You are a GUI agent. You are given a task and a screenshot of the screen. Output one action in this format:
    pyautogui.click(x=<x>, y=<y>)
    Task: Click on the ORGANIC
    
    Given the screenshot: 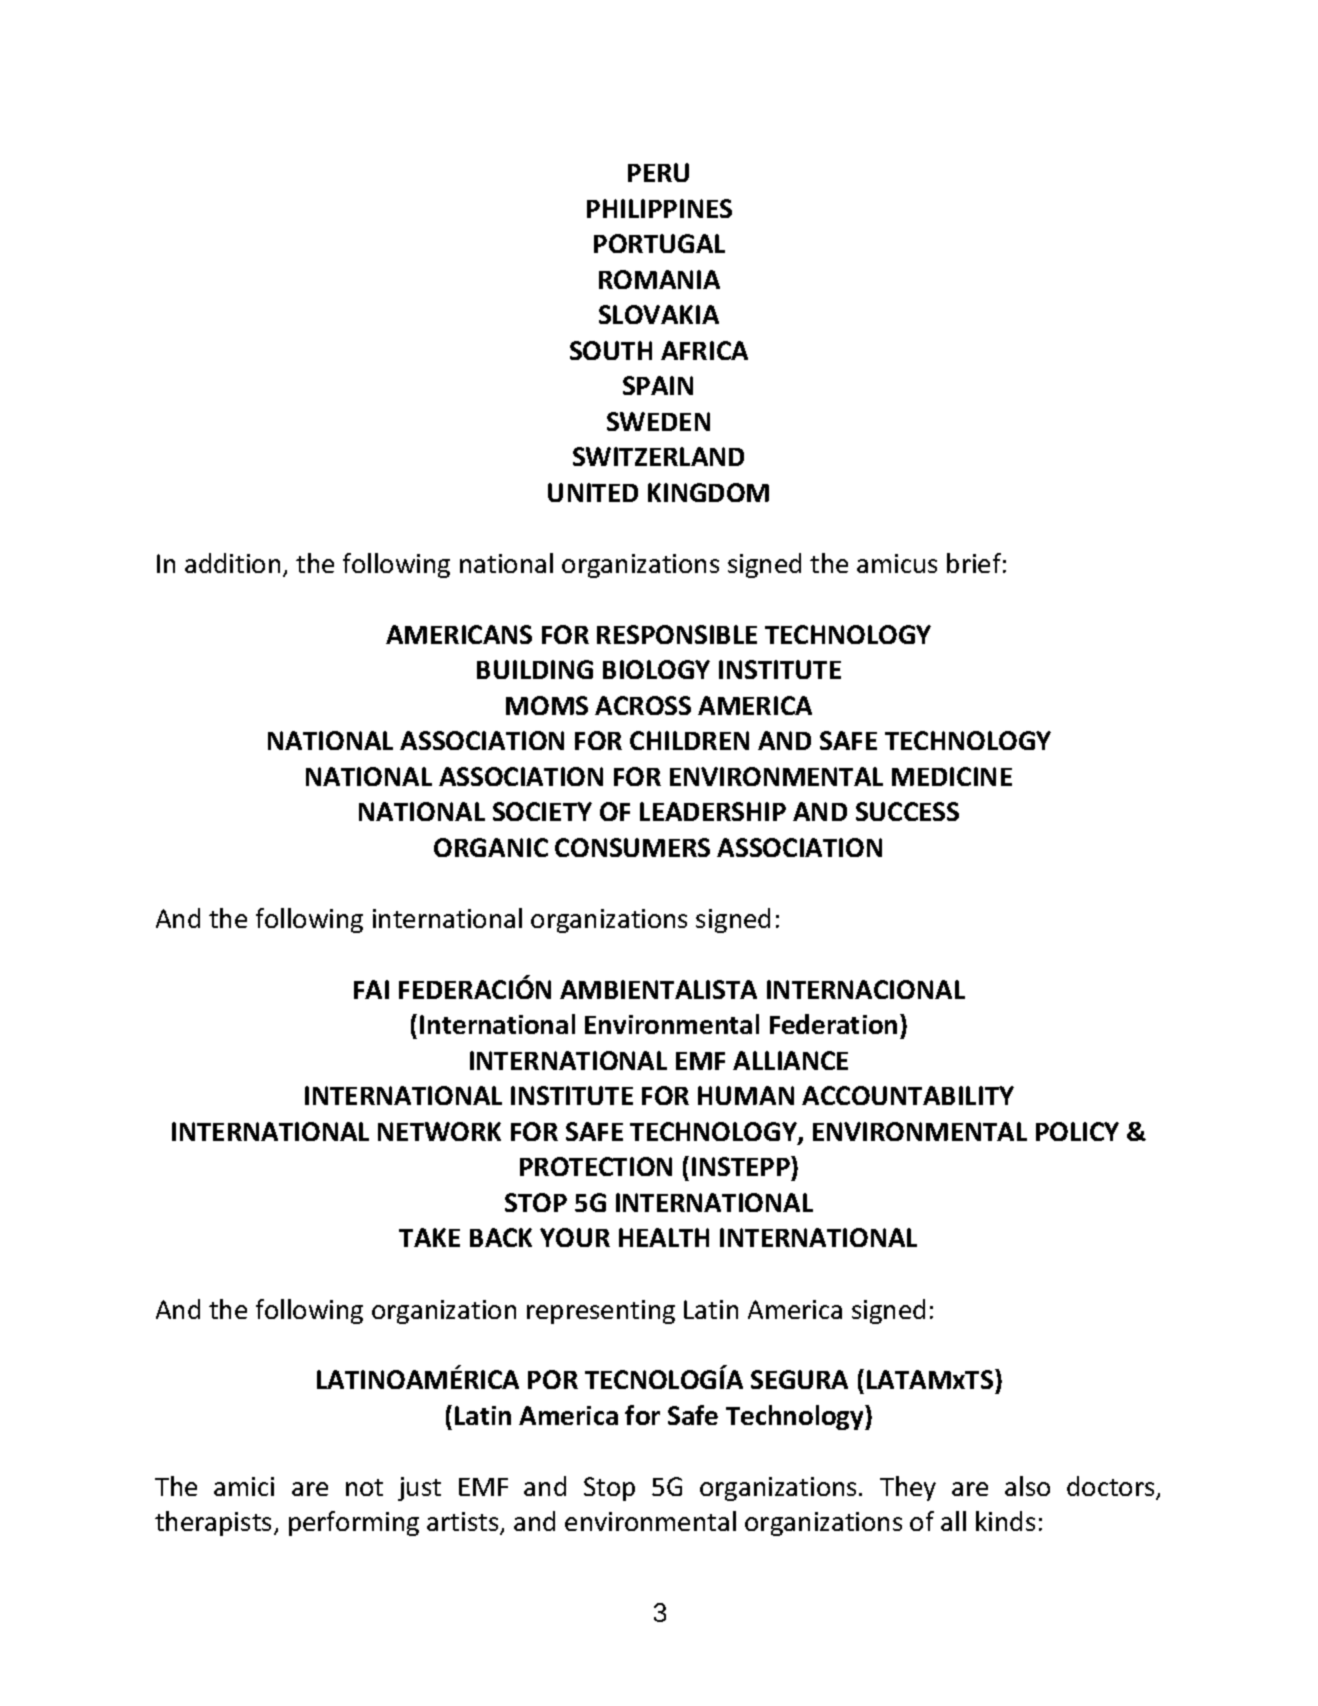 What is the action you would take?
    pyautogui.click(x=491, y=847)
